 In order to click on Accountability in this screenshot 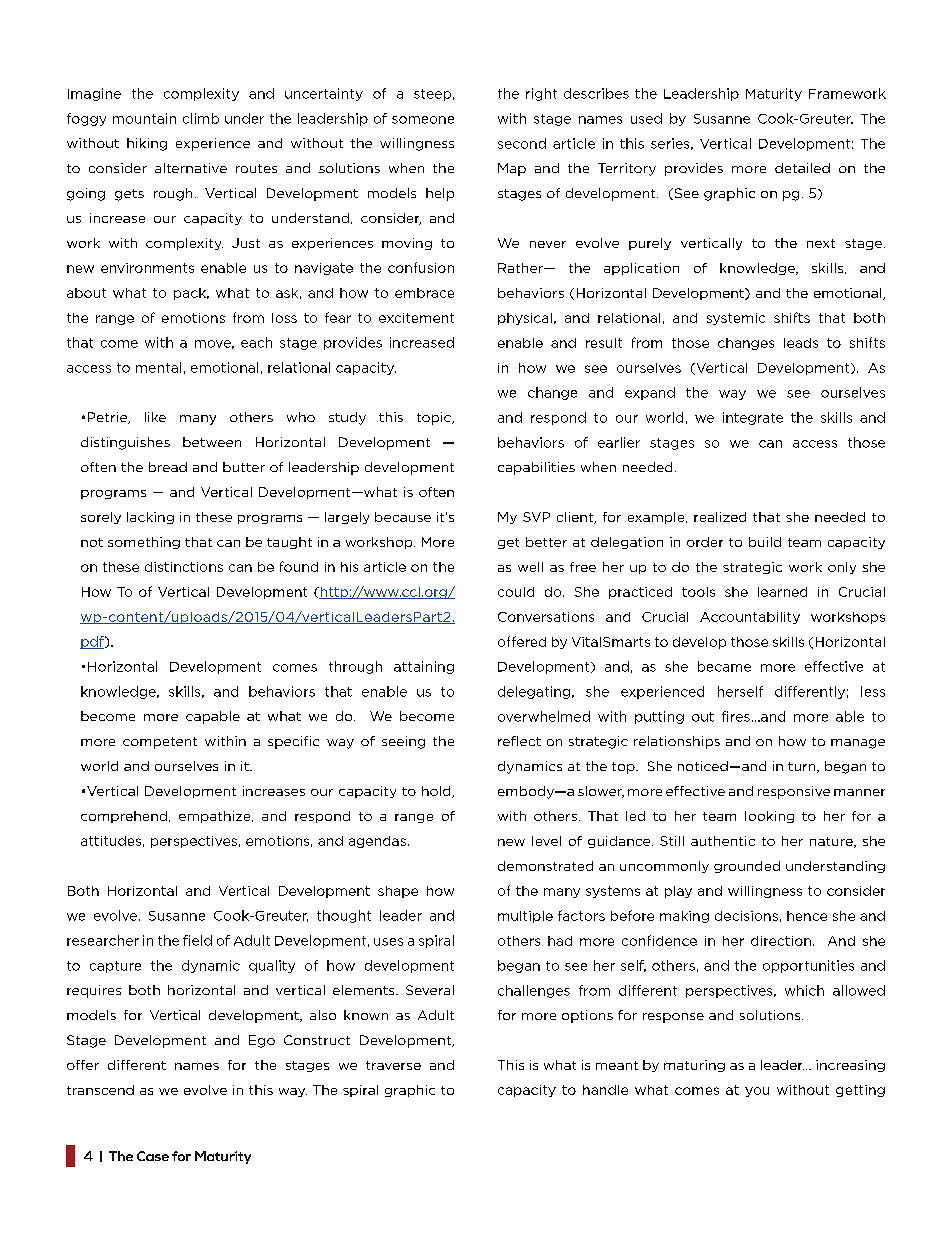, I will do `click(750, 618)`.
